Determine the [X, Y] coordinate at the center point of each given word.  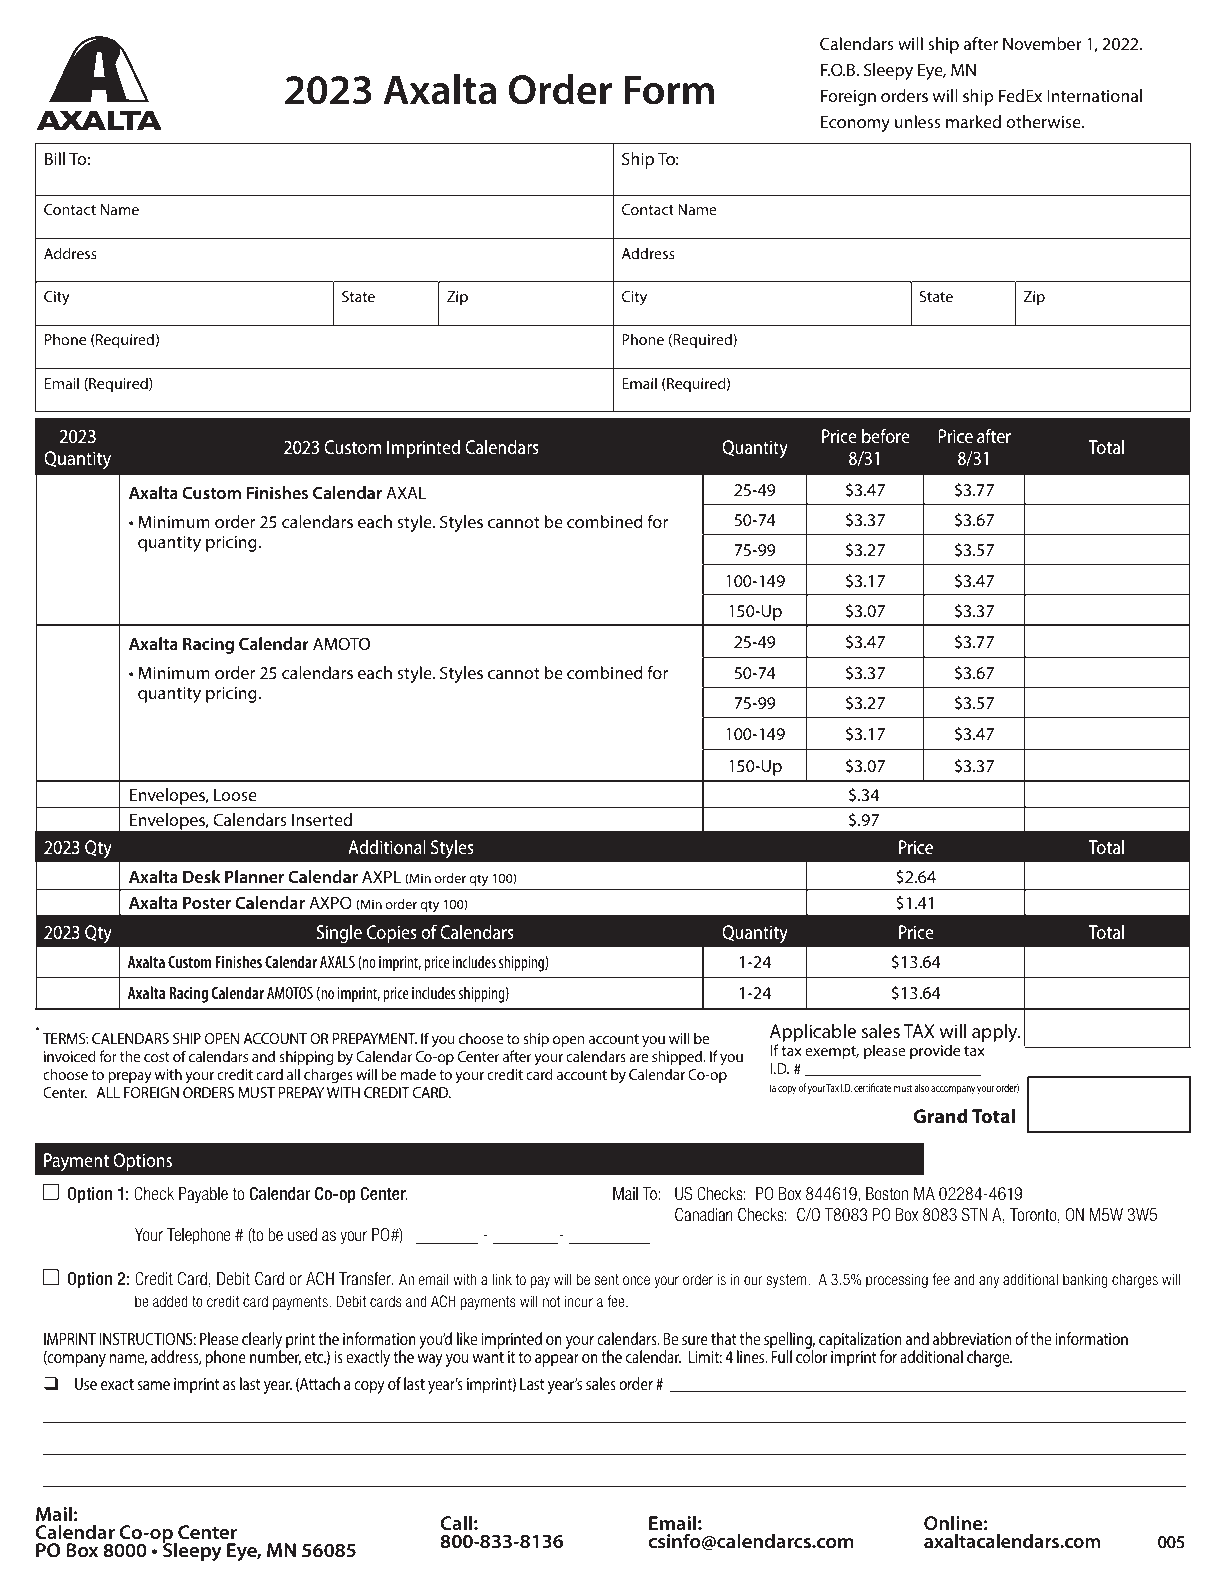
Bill [55, 158]
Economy [855, 124]
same [153, 1385]
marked [973, 121]
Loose [235, 795]
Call [456, 1522]
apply [996, 1033]
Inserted [322, 819]
